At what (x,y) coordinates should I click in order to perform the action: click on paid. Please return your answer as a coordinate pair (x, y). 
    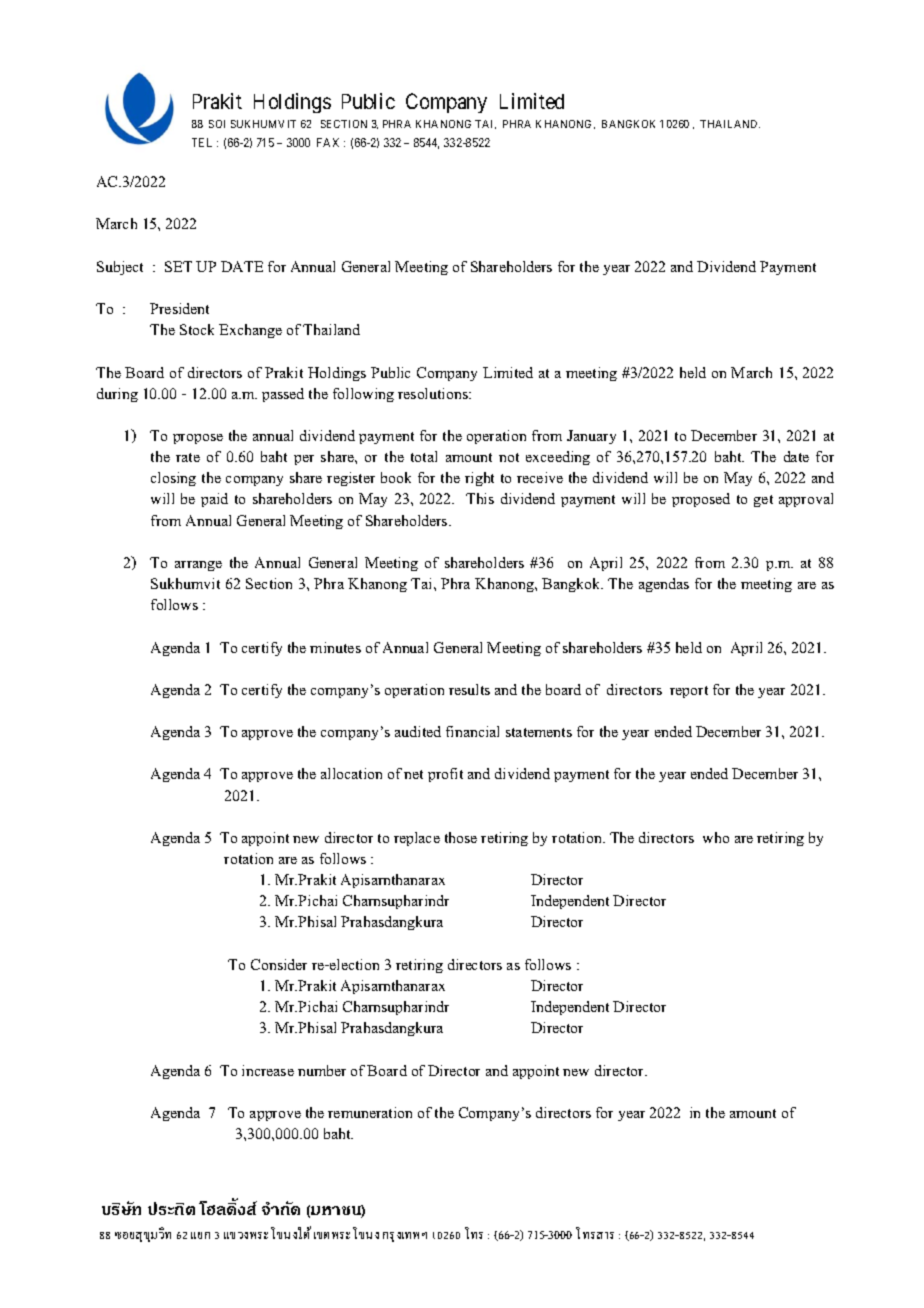
    Looking at the image, I should click on (214, 500).
